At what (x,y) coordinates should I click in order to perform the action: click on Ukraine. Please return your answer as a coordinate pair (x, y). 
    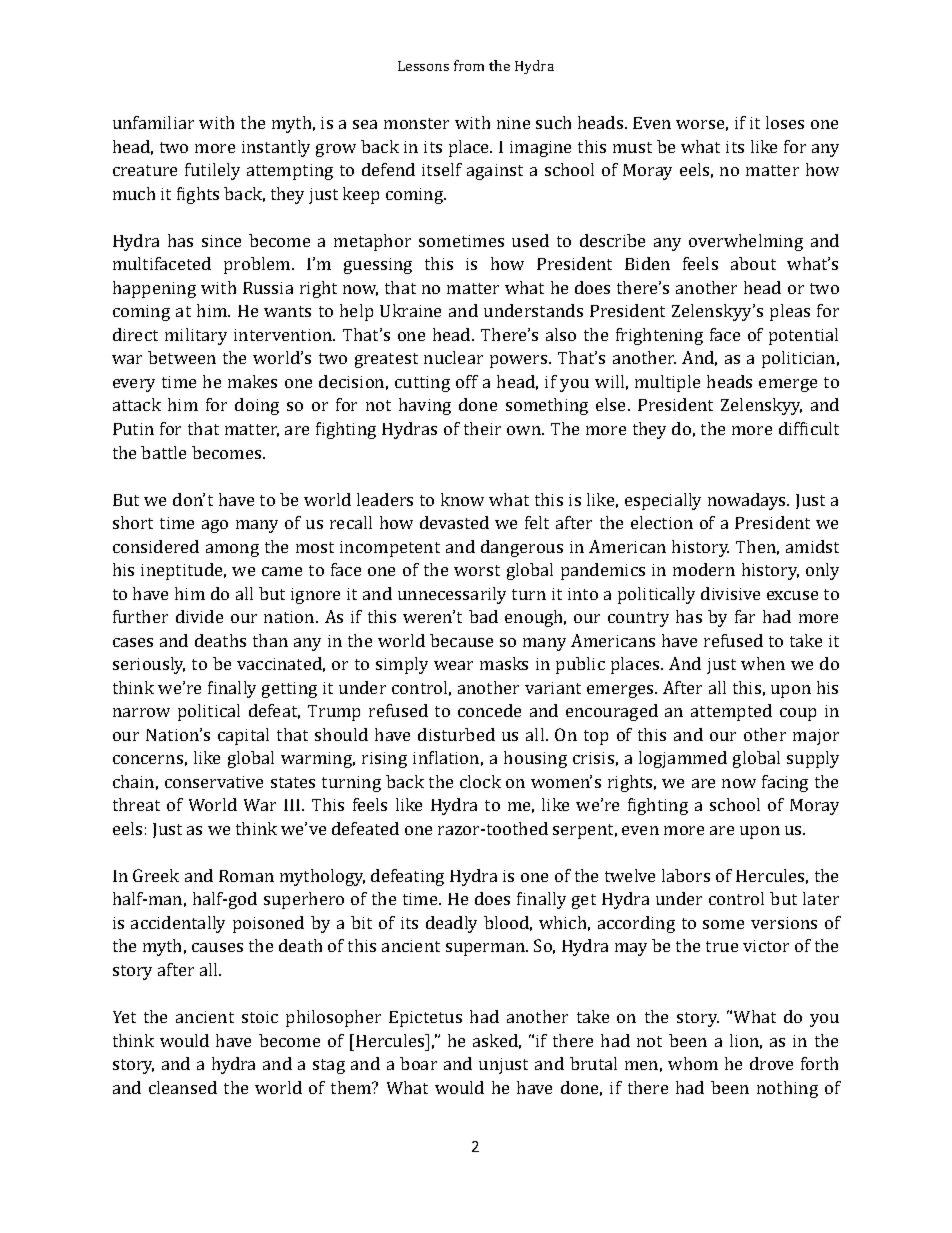
    Looking at the image, I should click on (410, 310).
